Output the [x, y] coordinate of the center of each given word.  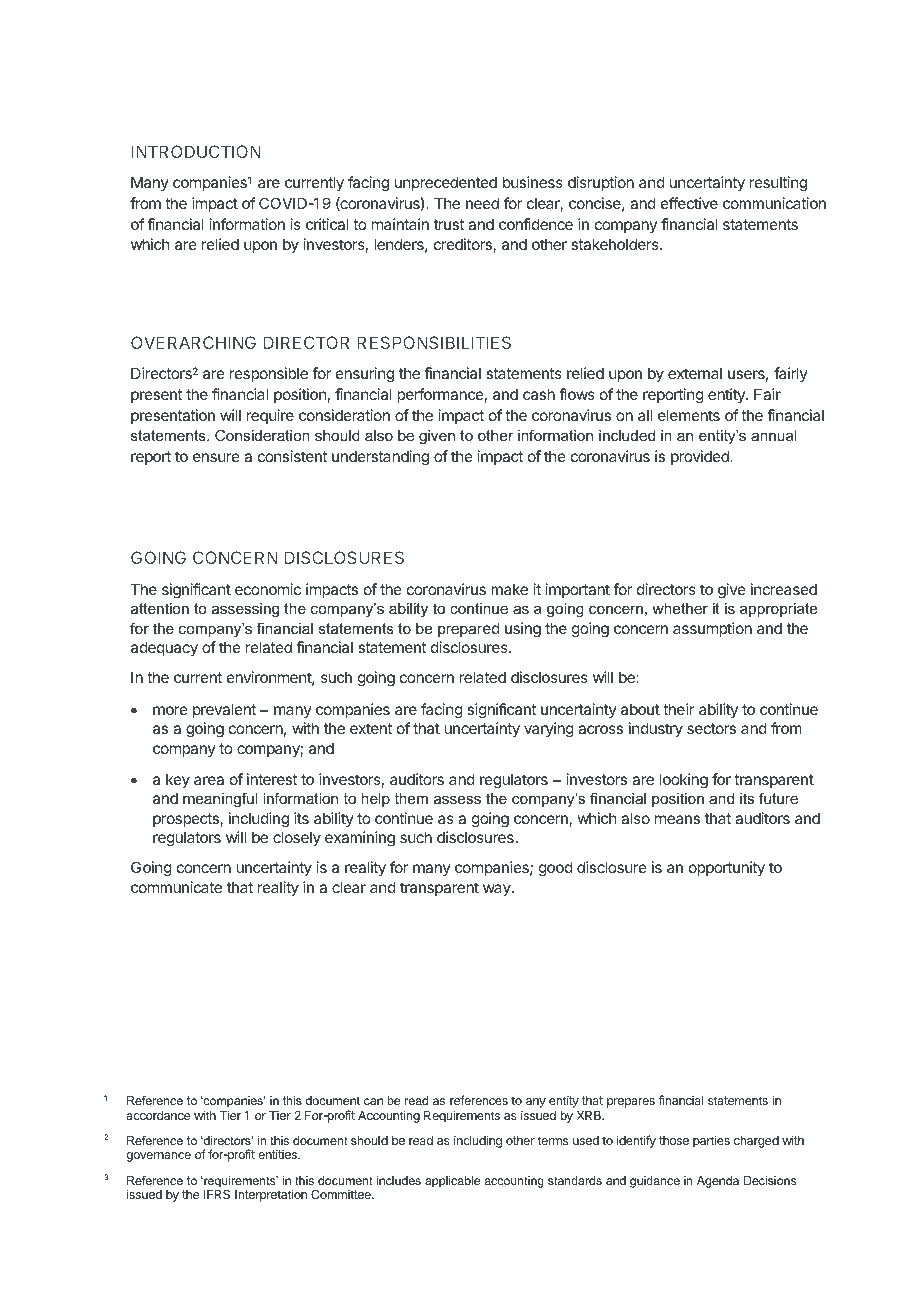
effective [689, 203]
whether [680, 608]
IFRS [217, 1194]
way [498, 890]
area [209, 780]
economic [268, 589]
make [509, 589]
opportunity [727, 868]
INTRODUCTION [196, 151]
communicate [176, 887]
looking [684, 781]
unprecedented [446, 183]
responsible [269, 374]
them [411, 798]
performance [440, 395]
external [695, 373]
